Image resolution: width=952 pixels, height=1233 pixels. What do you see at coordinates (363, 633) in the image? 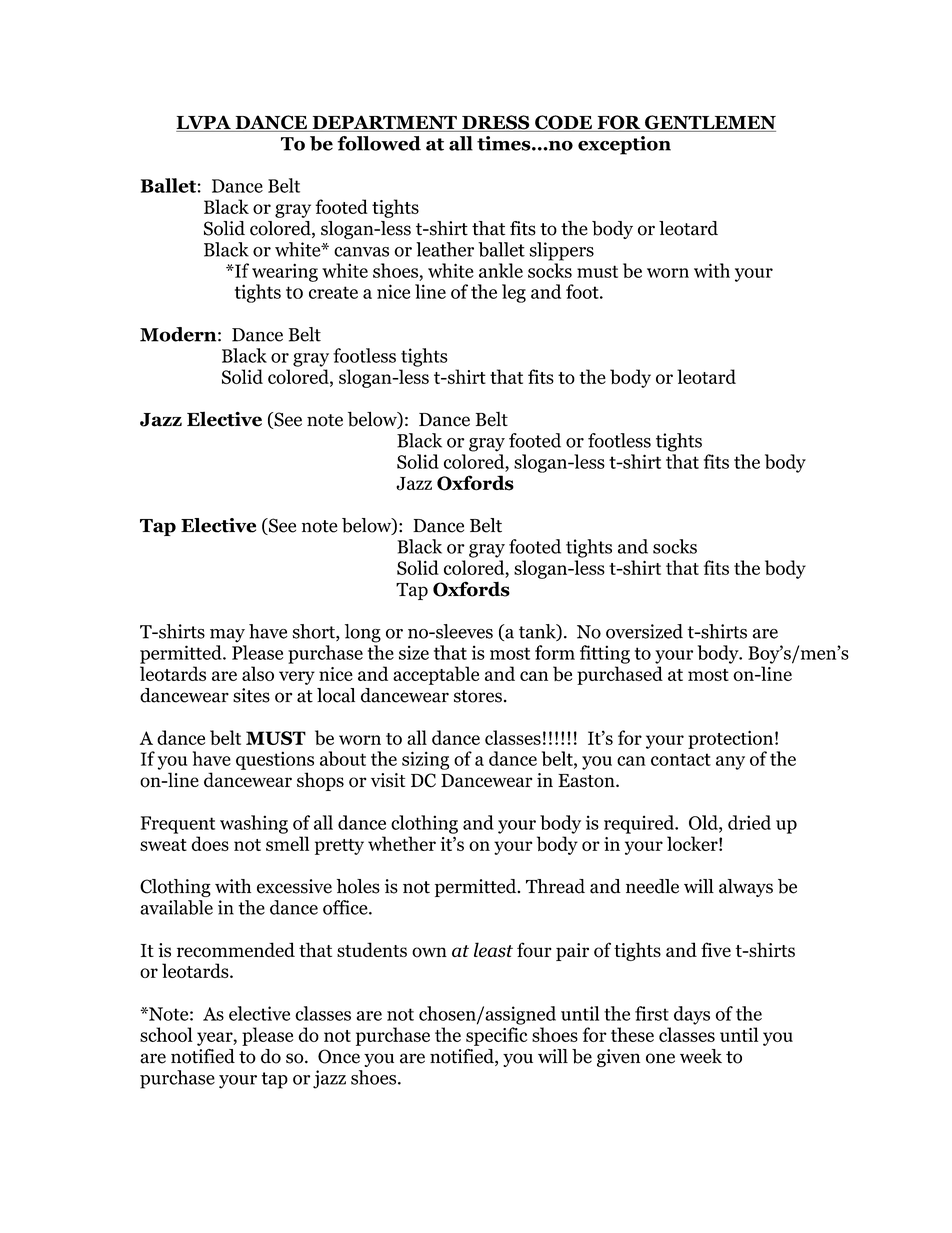
I see `long` at bounding box center [363, 633].
